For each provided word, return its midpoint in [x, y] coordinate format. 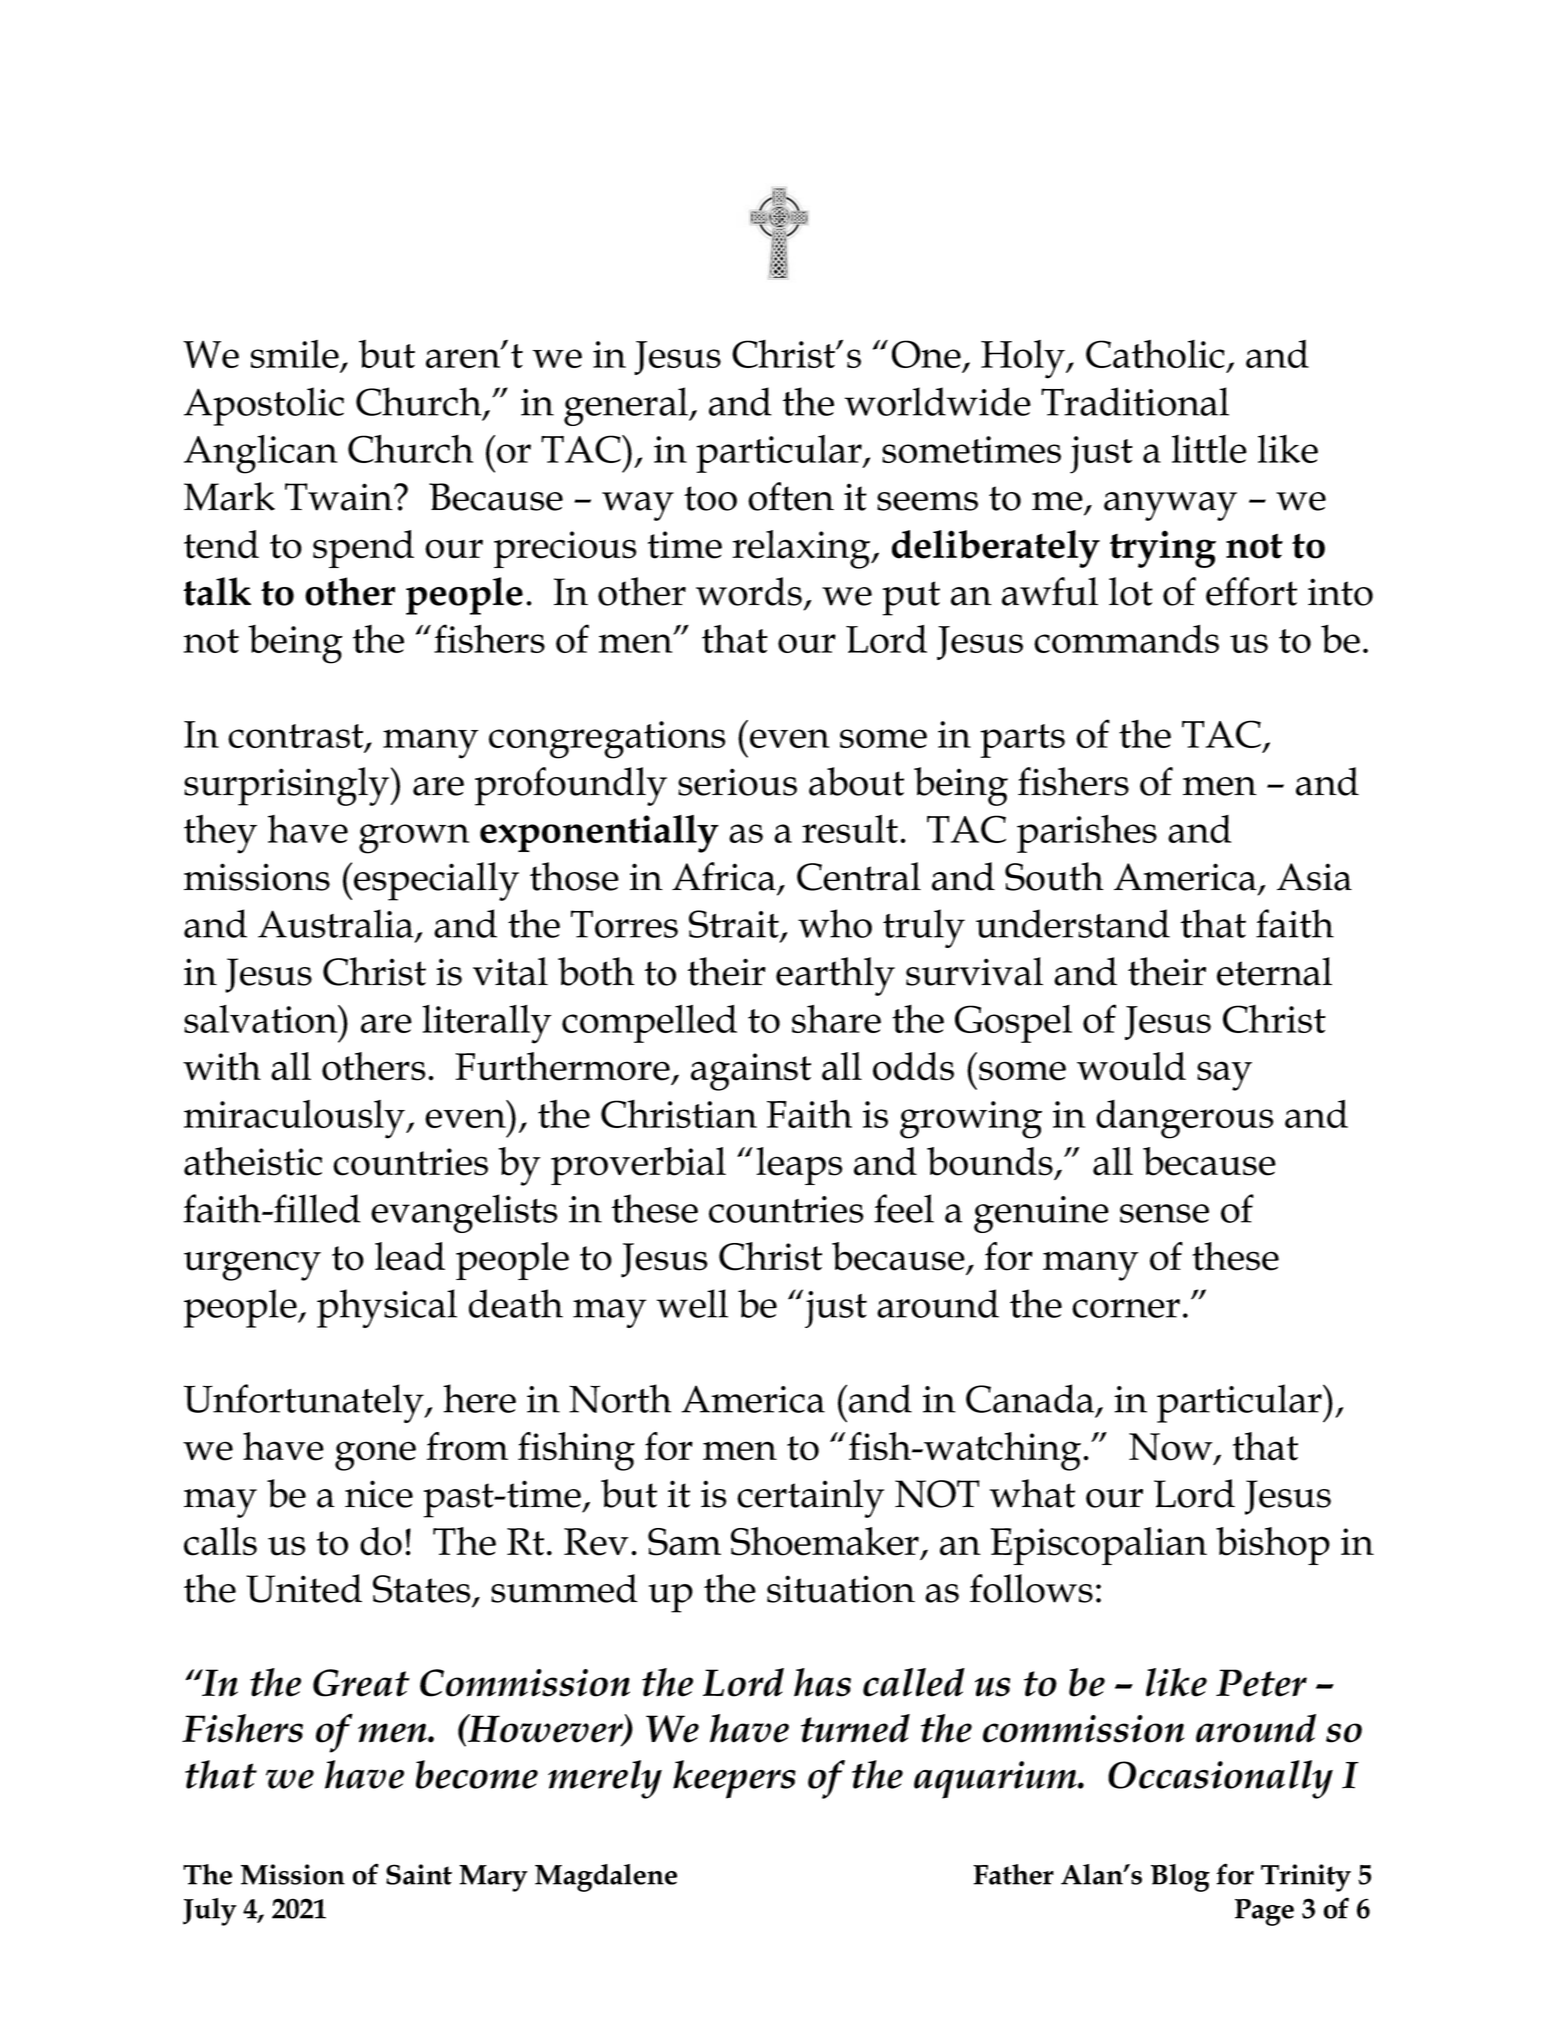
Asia [1314, 877]
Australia [336, 923]
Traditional [1135, 401]
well [692, 1303]
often [791, 496]
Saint [419, 1874]
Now [1172, 1448]
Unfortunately [305, 1403]
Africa [724, 876]
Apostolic [264, 406]
